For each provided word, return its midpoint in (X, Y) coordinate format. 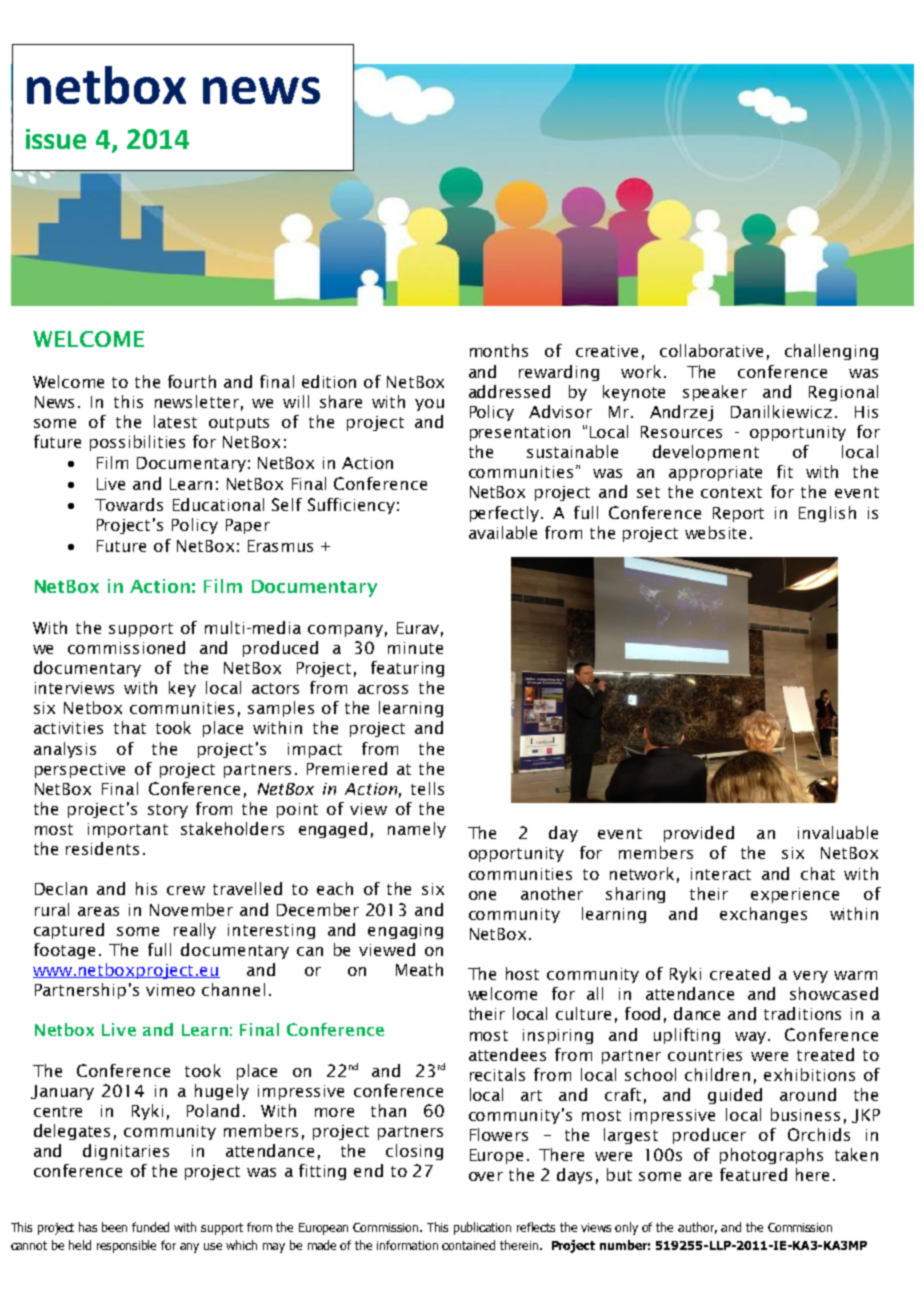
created (740, 973)
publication (482, 1228)
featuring (407, 669)
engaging (405, 931)
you (429, 405)
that (130, 727)
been (114, 1227)
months (499, 350)
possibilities (137, 443)
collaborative (711, 350)
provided (699, 834)
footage (64, 951)
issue (56, 139)
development (706, 453)
